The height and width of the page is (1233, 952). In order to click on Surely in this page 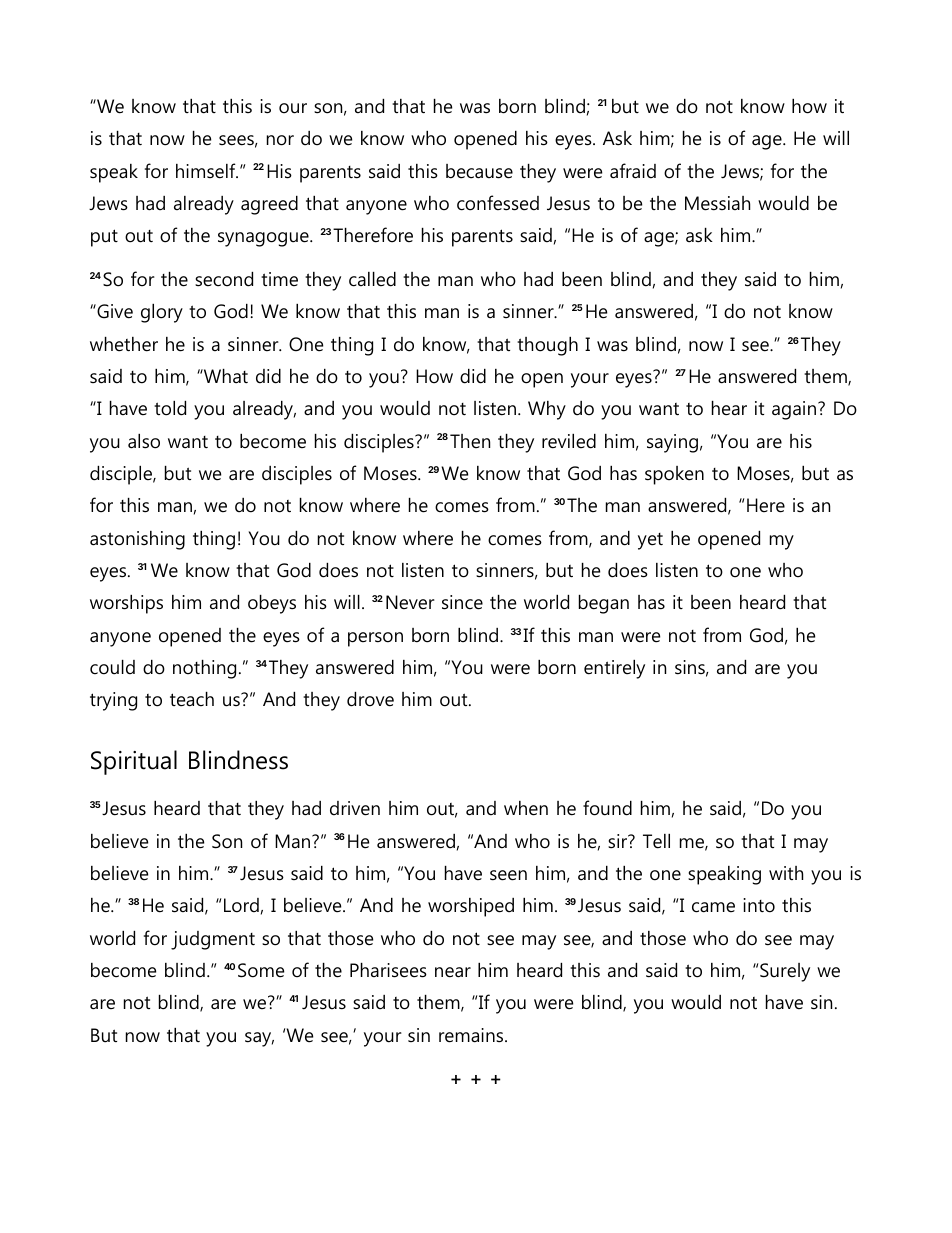, I will do `click(785, 972)`.
